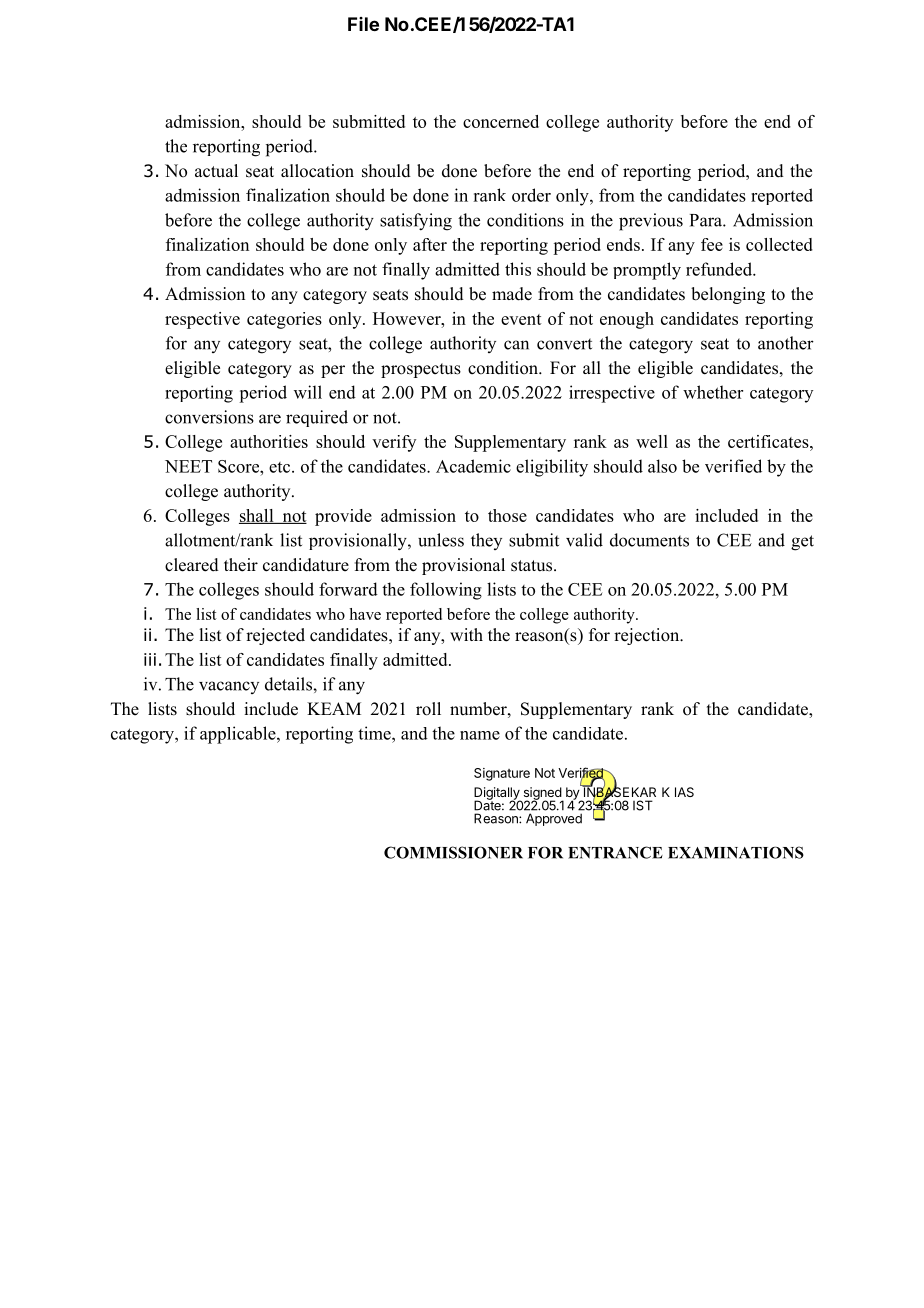  What do you see at coordinates (531, 195) in the screenshot?
I see `order` at bounding box center [531, 195].
